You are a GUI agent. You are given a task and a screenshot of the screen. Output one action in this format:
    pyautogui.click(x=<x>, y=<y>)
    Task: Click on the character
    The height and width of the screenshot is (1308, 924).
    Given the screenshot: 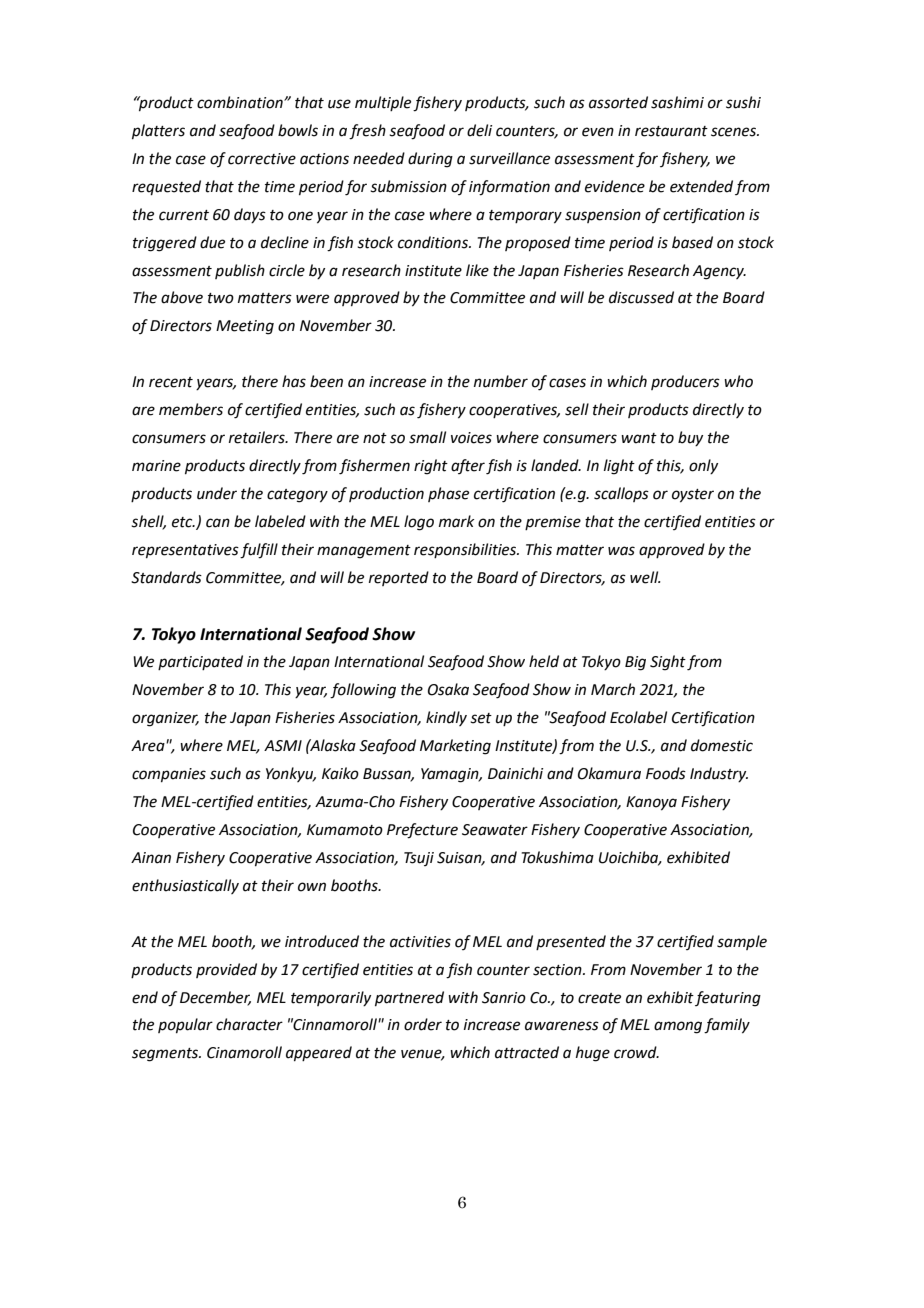 What is the action you would take?
    pyautogui.click(x=249, y=1024)
